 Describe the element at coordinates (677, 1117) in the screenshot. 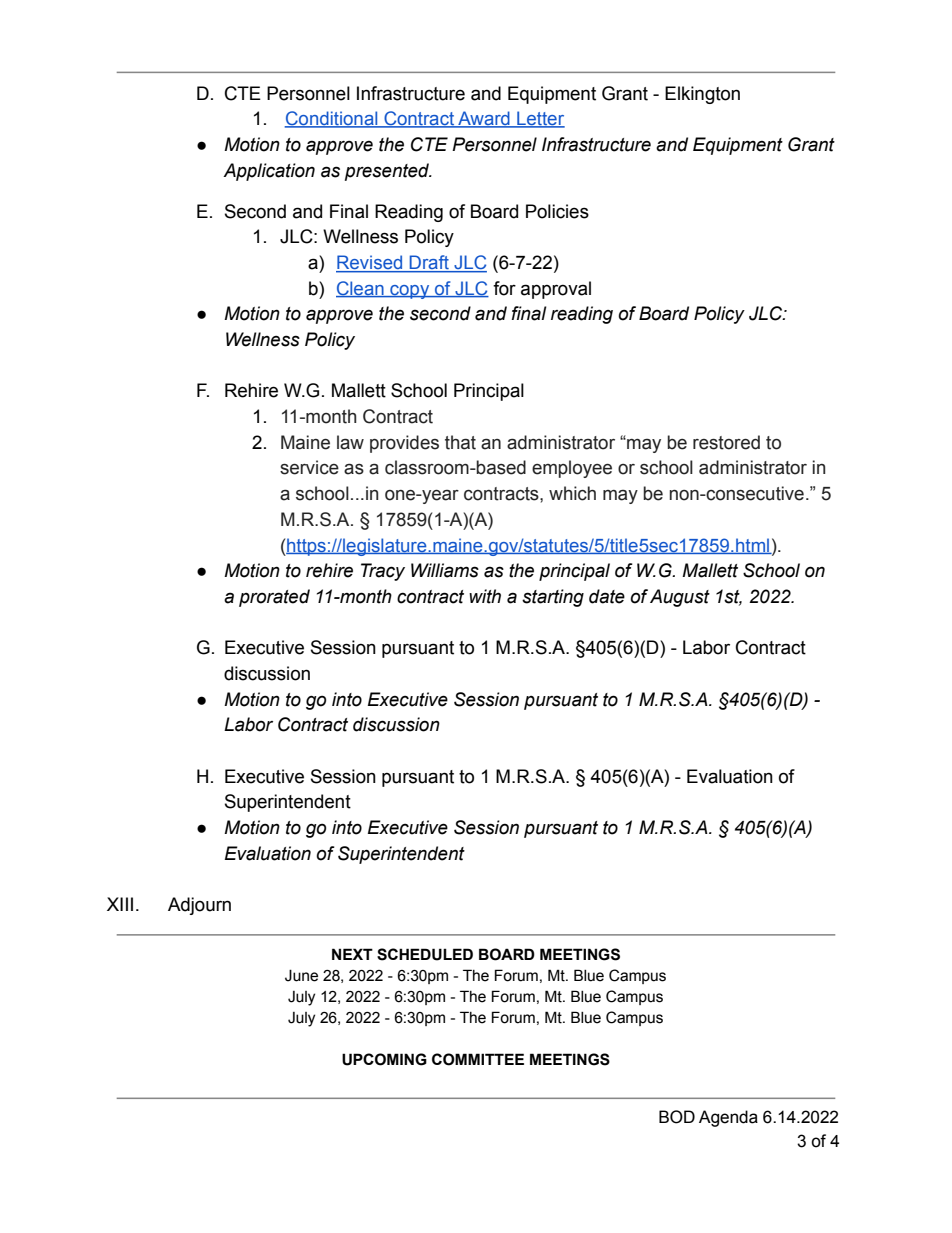

I see `BOD` at that location.
